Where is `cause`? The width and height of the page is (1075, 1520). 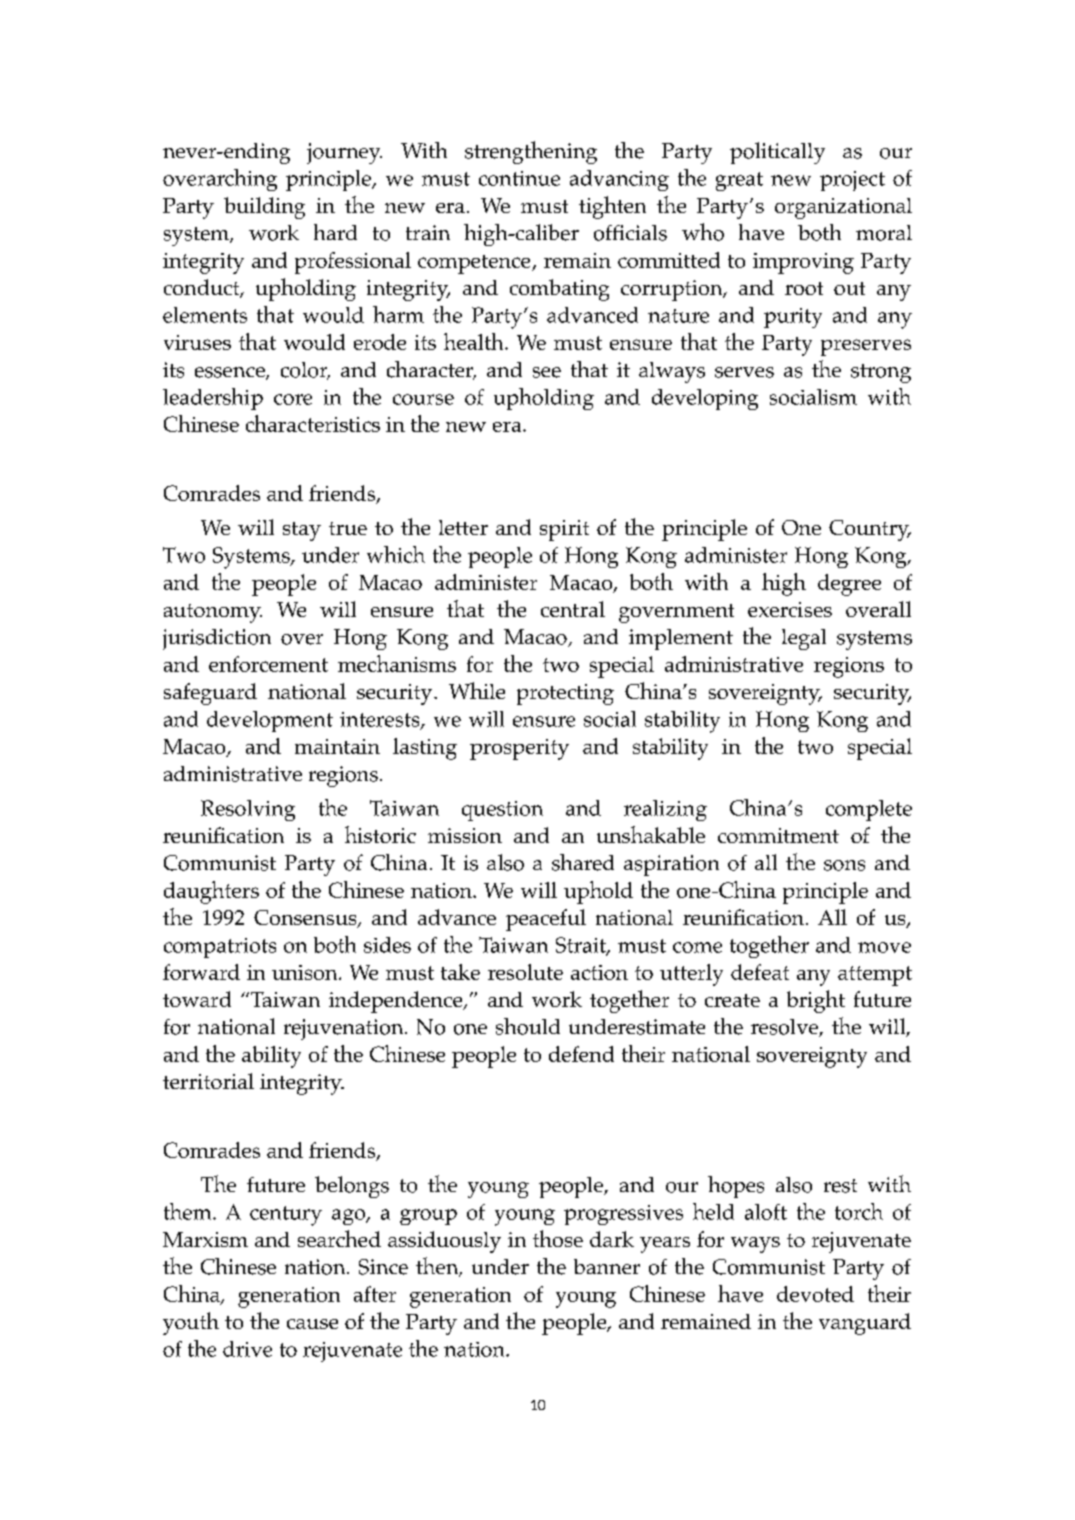 cause is located at coordinates (312, 1324).
